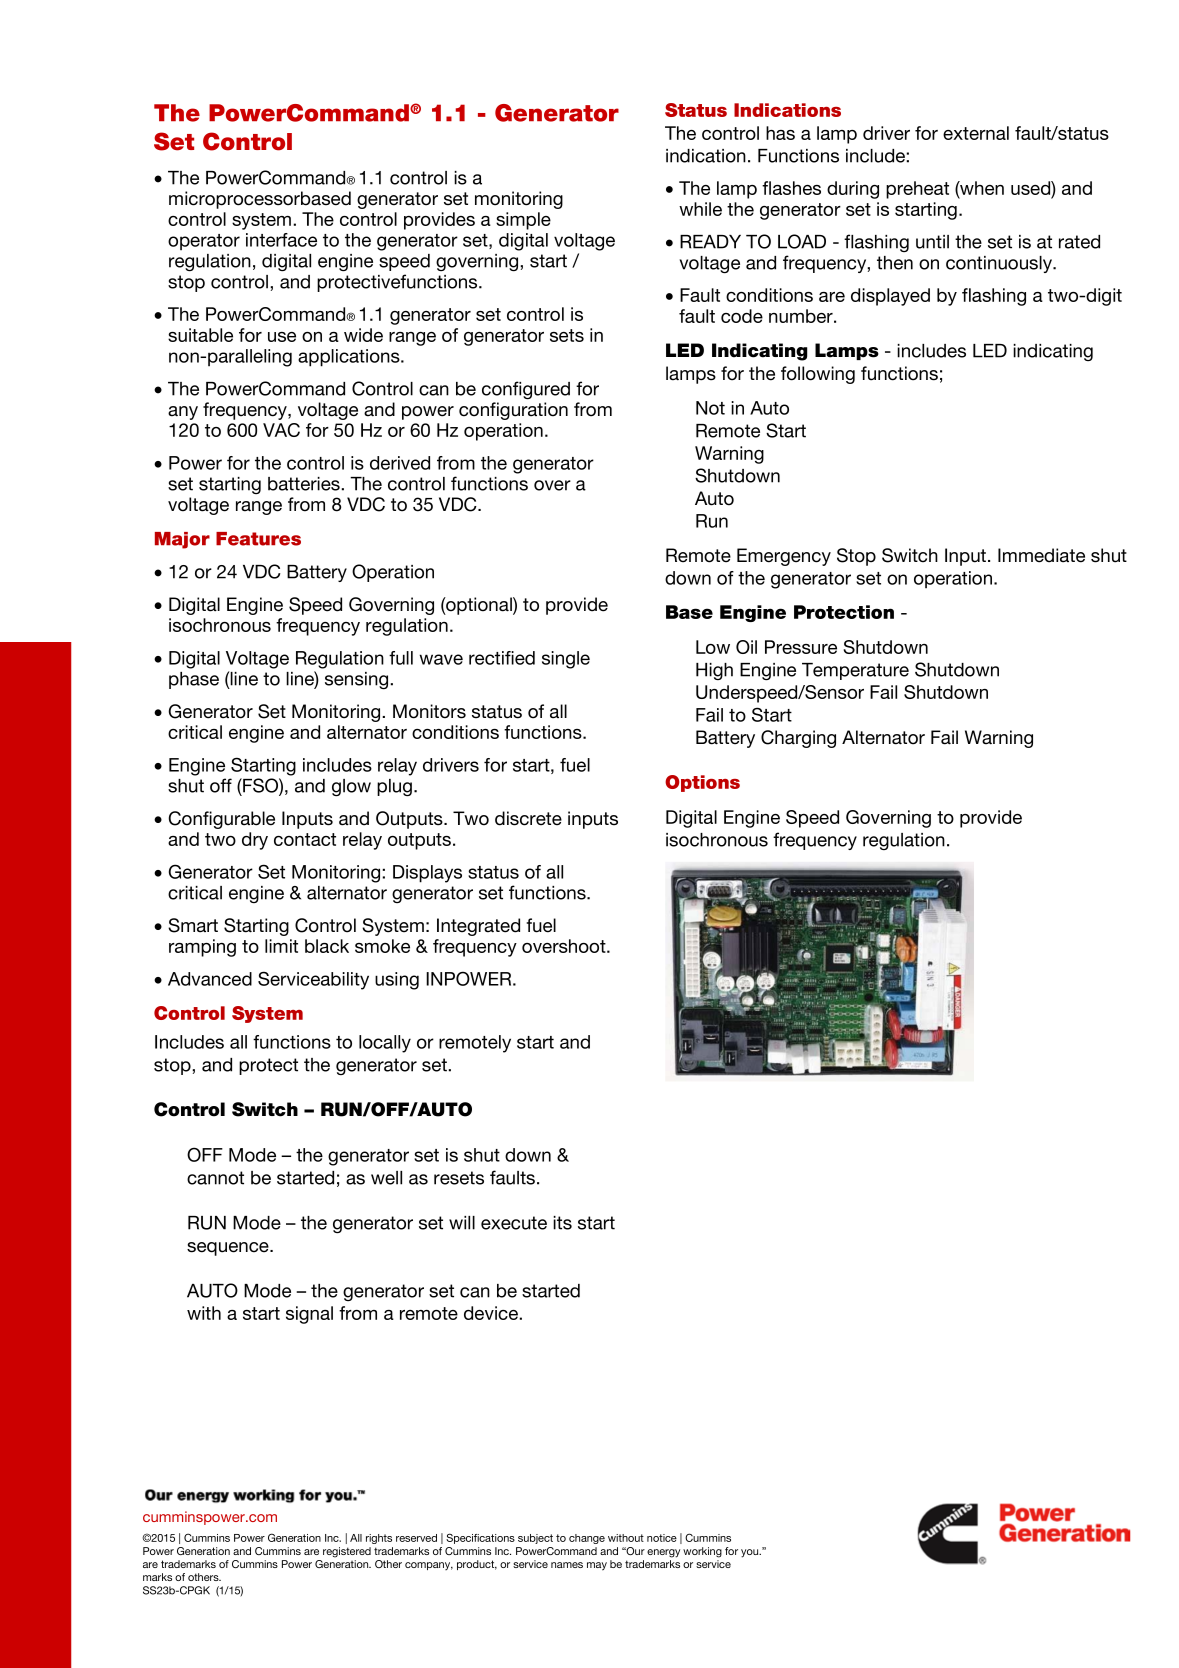  What do you see at coordinates (347, 1552) in the screenshot?
I see `registered` at bounding box center [347, 1552].
